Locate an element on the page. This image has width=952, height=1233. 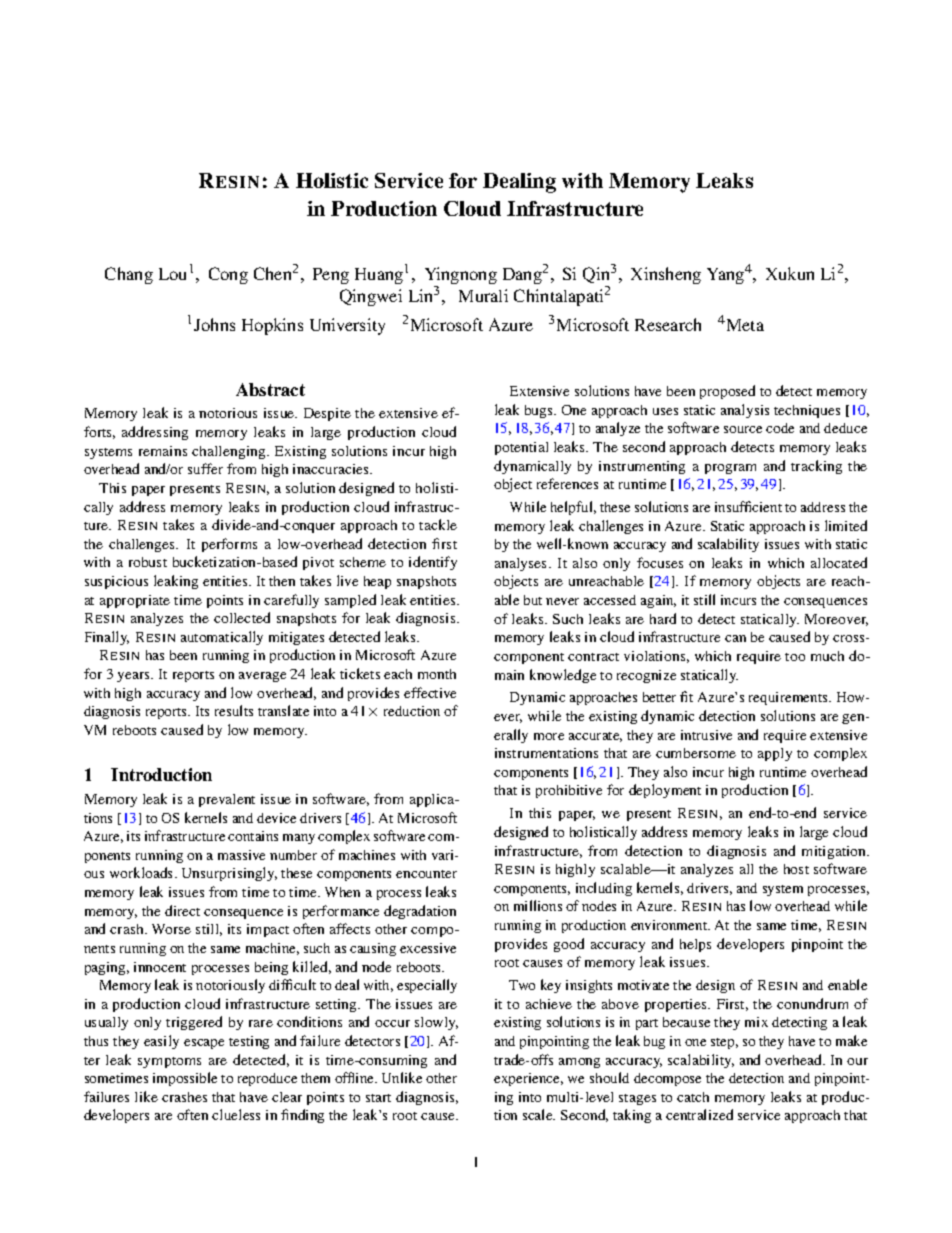
host is located at coordinates (796, 869).
